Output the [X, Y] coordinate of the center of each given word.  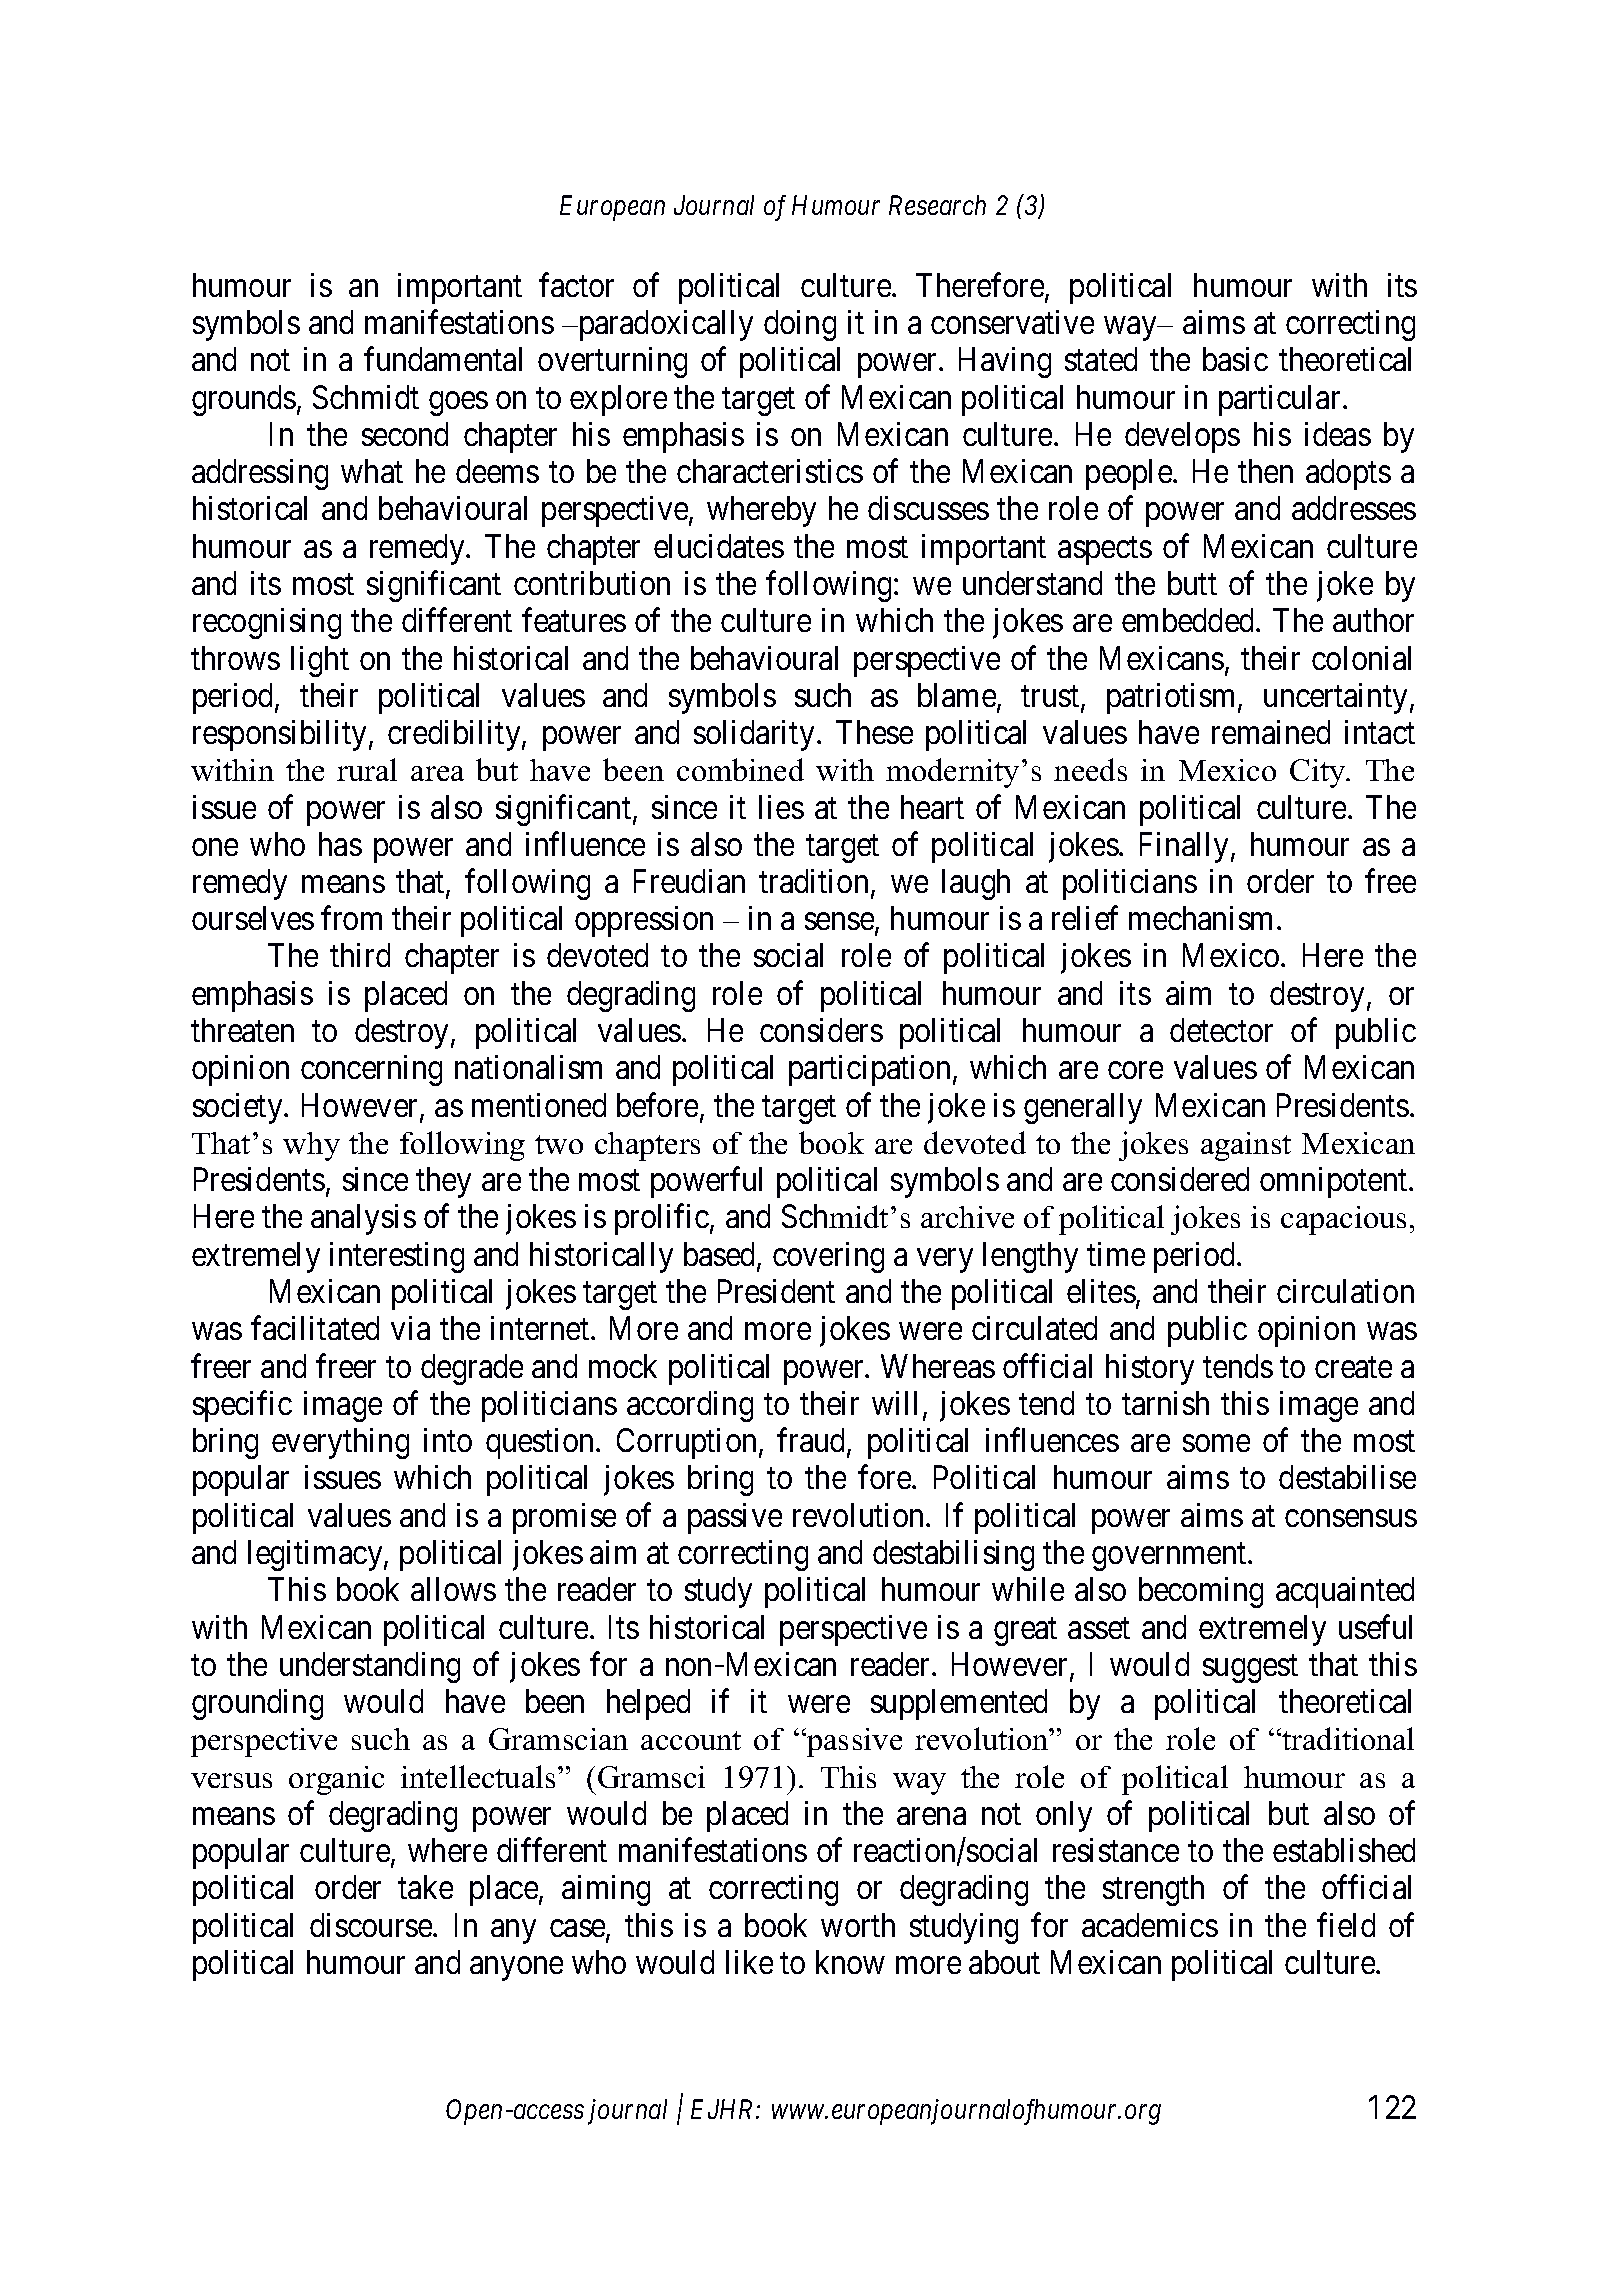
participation [869, 1070]
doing [800, 325]
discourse [372, 1925]
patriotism [1173, 698]
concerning [371, 1070]
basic [1235, 359]
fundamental [443, 359]
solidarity [754, 735]
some [1216, 1443]
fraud [812, 1441]
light [320, 661]
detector [1221, 1030]
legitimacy [316, 1555]
